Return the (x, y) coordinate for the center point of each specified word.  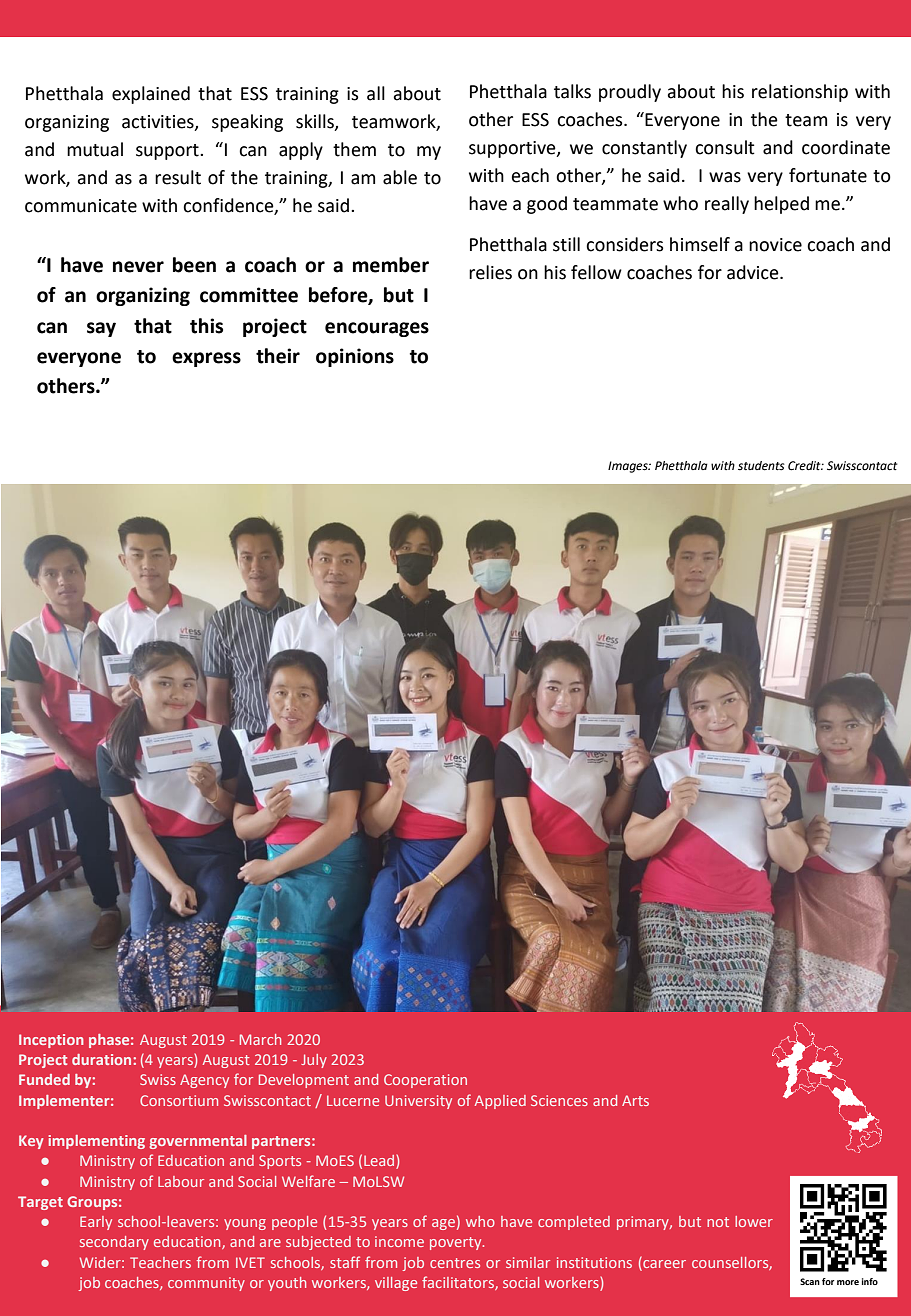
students (761, 466)
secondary (114, 1243)
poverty (457, 1243)
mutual (95, 149)
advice (754, 272)
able (400, 177)
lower (754, 1221)
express (206, 359)
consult (725, 147)
